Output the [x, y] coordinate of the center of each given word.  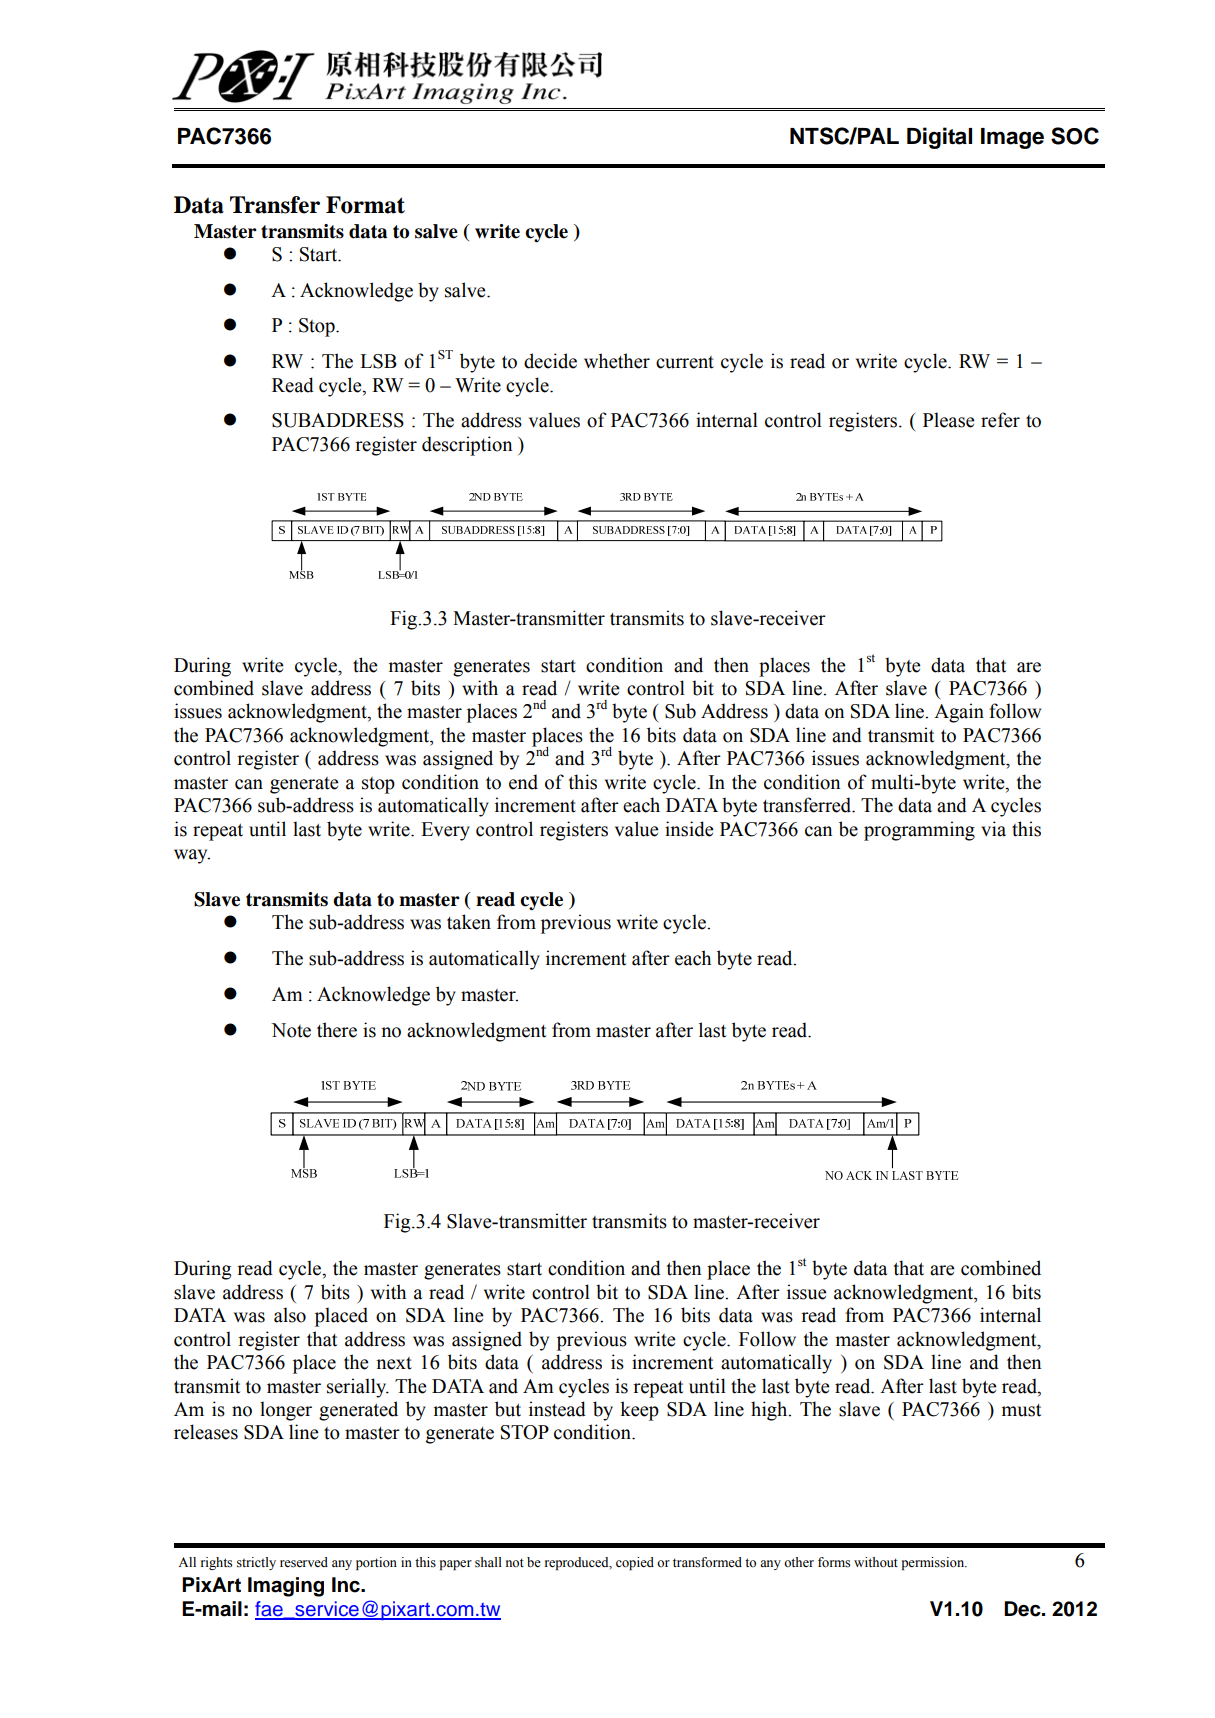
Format [365, 205]
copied [635, 1563]
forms [834, 1562]
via [993, 829]
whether [617, 361]
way [192, 856]
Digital [939, 138]
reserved [304, 1562]
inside [689, 829]
